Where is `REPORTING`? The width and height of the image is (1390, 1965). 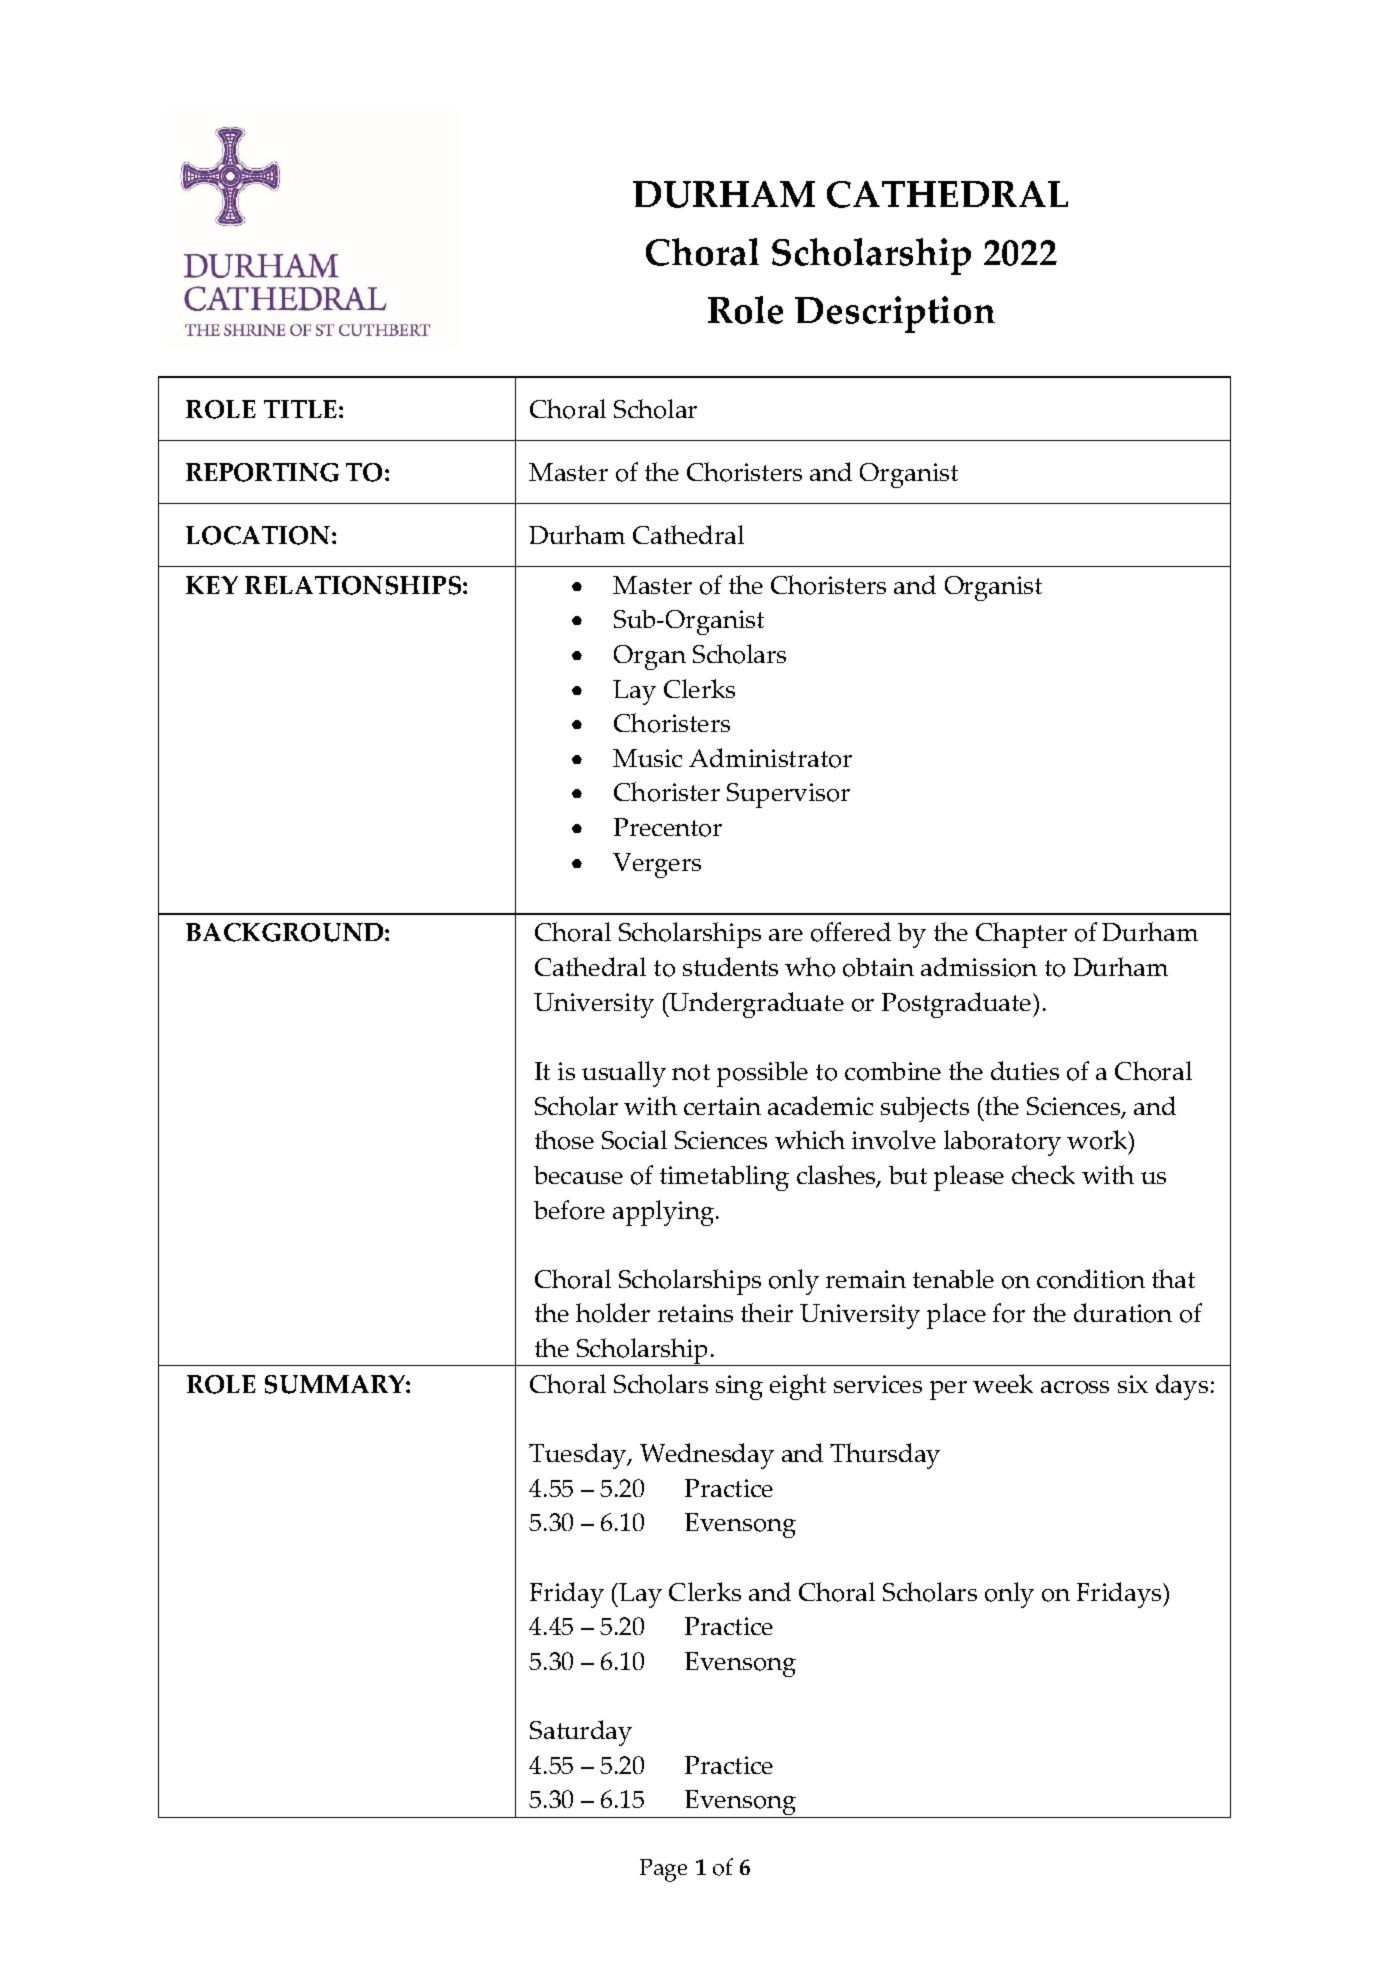 REPORTING is located at coordinates (262, 472).
